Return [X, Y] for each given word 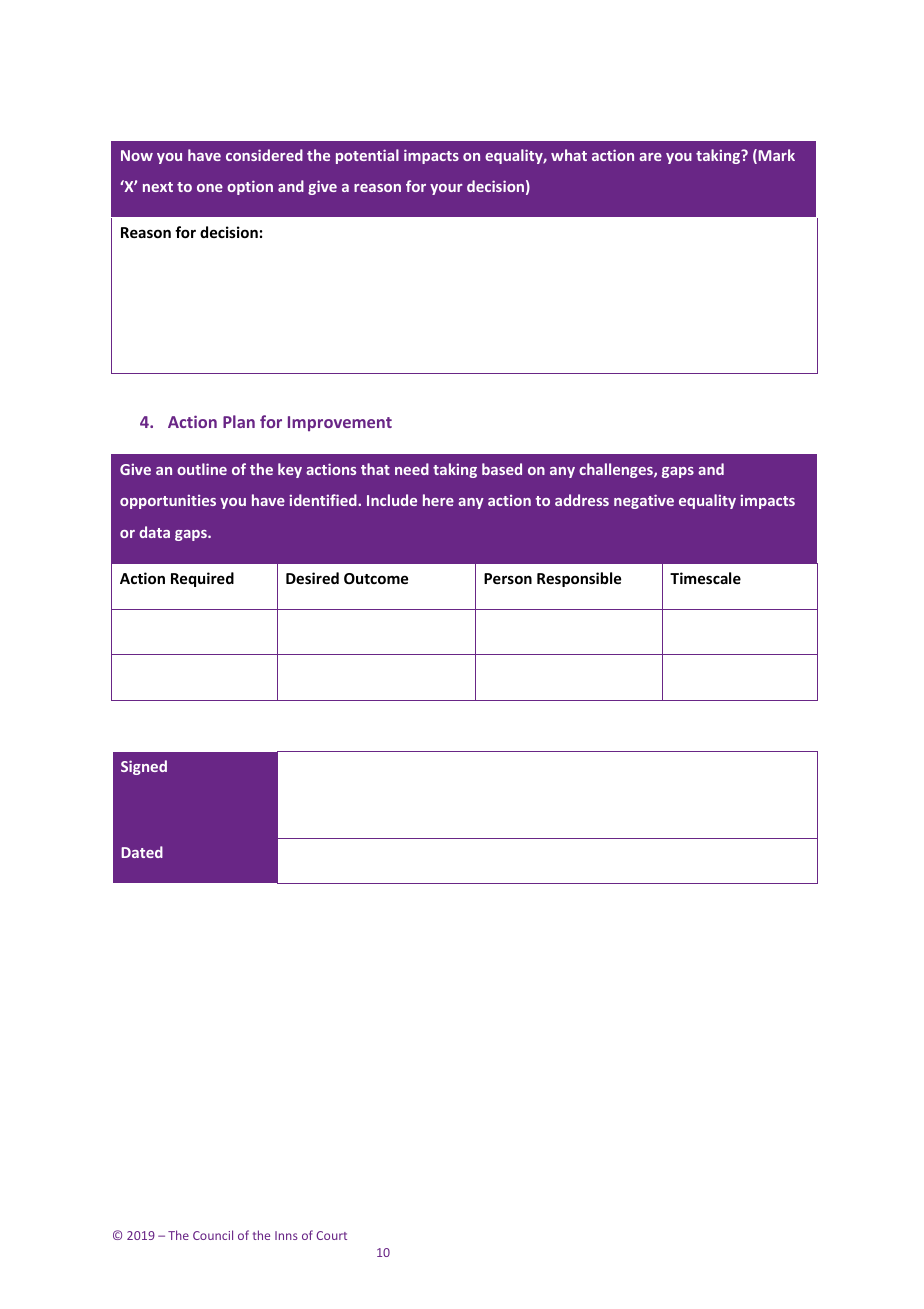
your [446, 189]
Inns [286, 1235]
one [210, 188]
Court [331, 1235]
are [650, 157]
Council [213, 1235]
